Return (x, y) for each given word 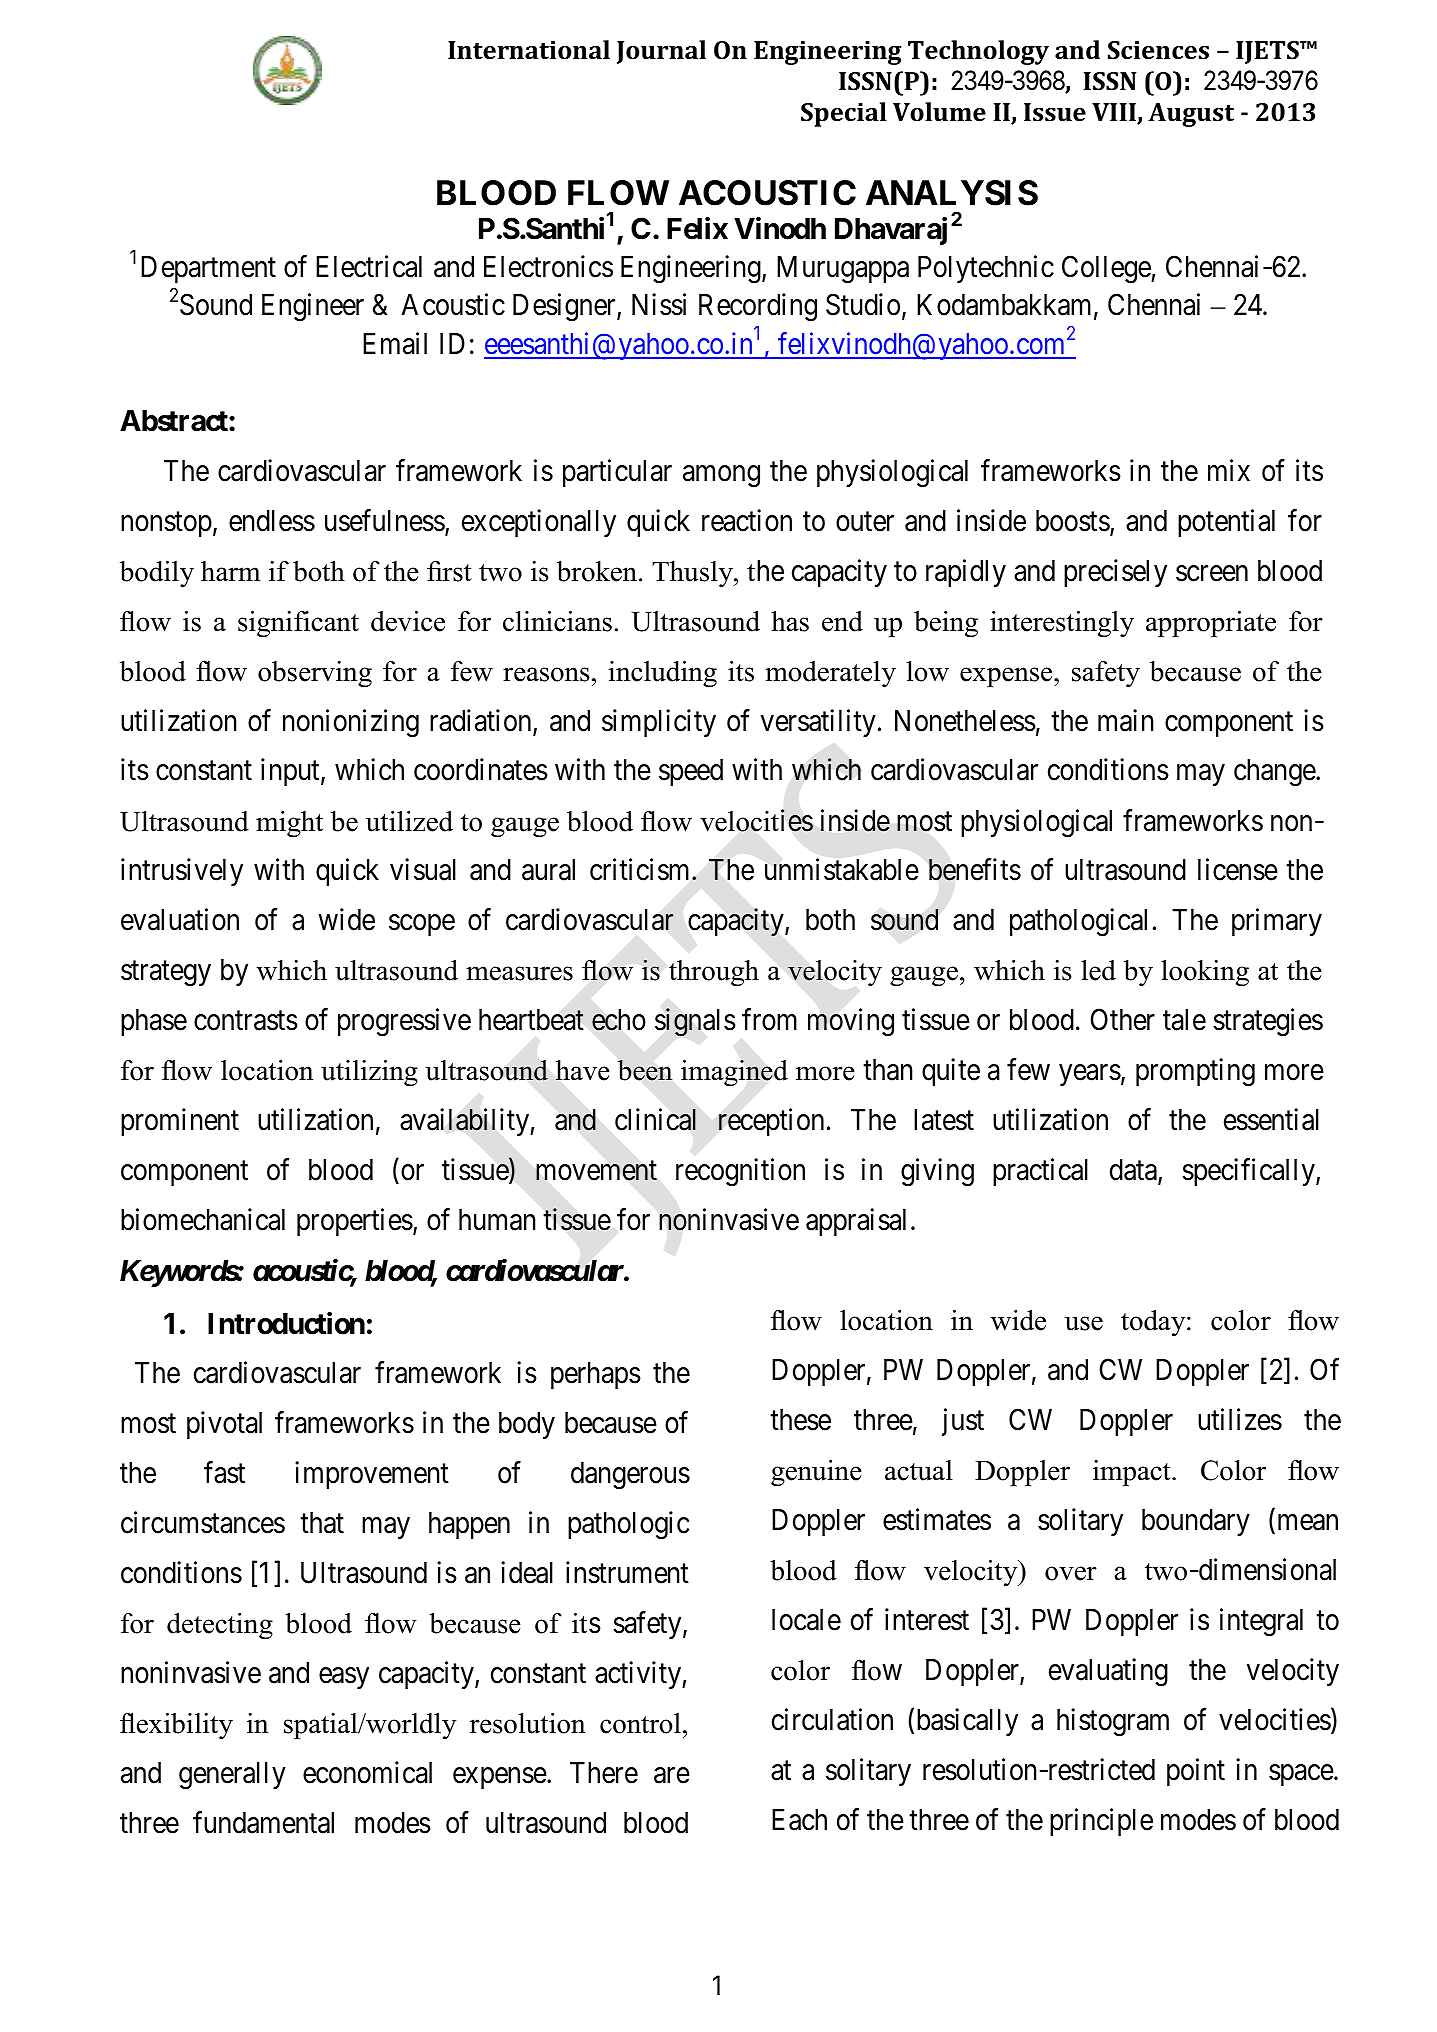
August (1191, 115)
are (672, 1776)
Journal (661, 52)
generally (232, 1776)
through (714, 973)
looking (1205, 973)
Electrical (369, 266)
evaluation (180, 920)
